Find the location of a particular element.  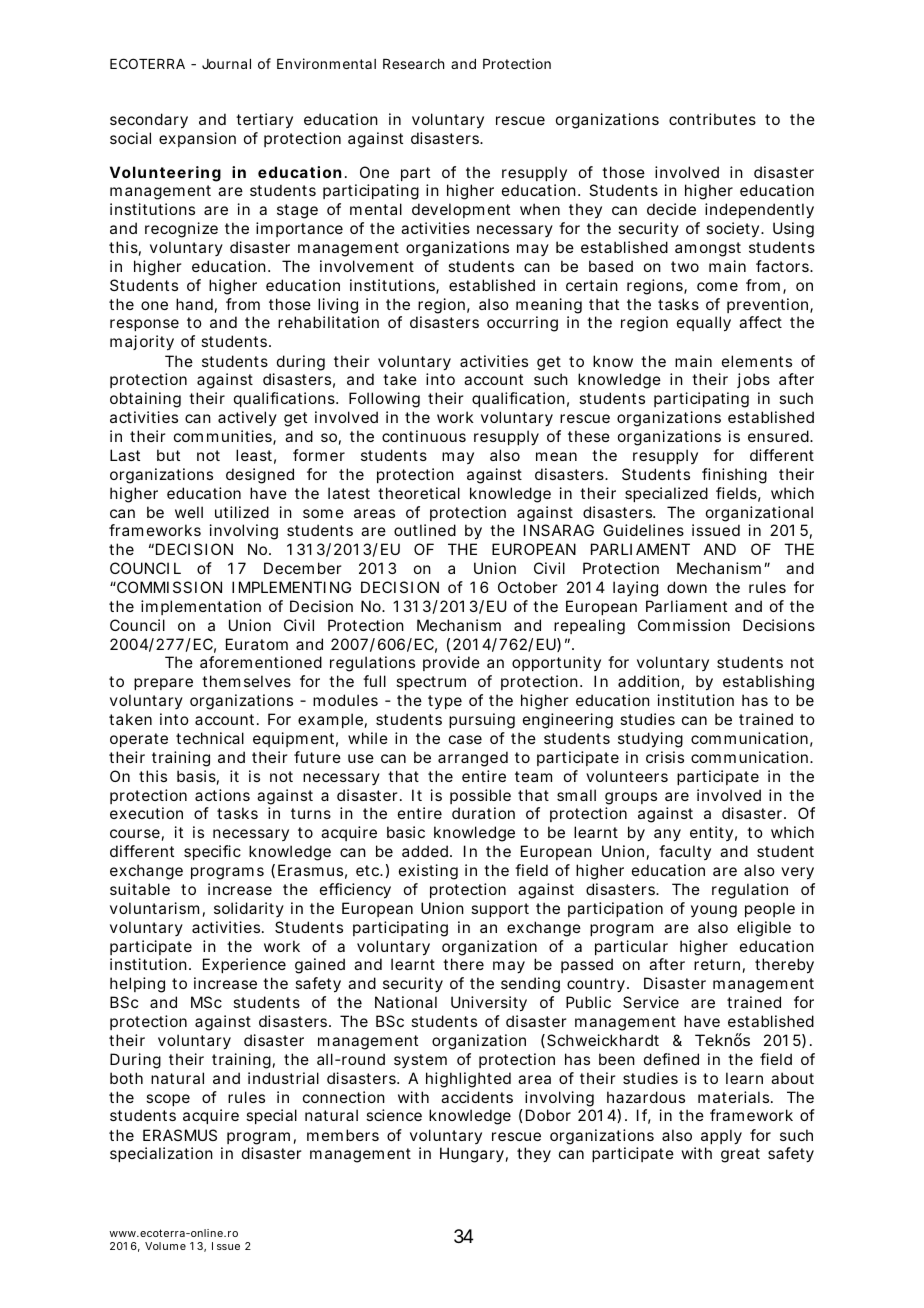

Research is located at coordinates (413, 64).
